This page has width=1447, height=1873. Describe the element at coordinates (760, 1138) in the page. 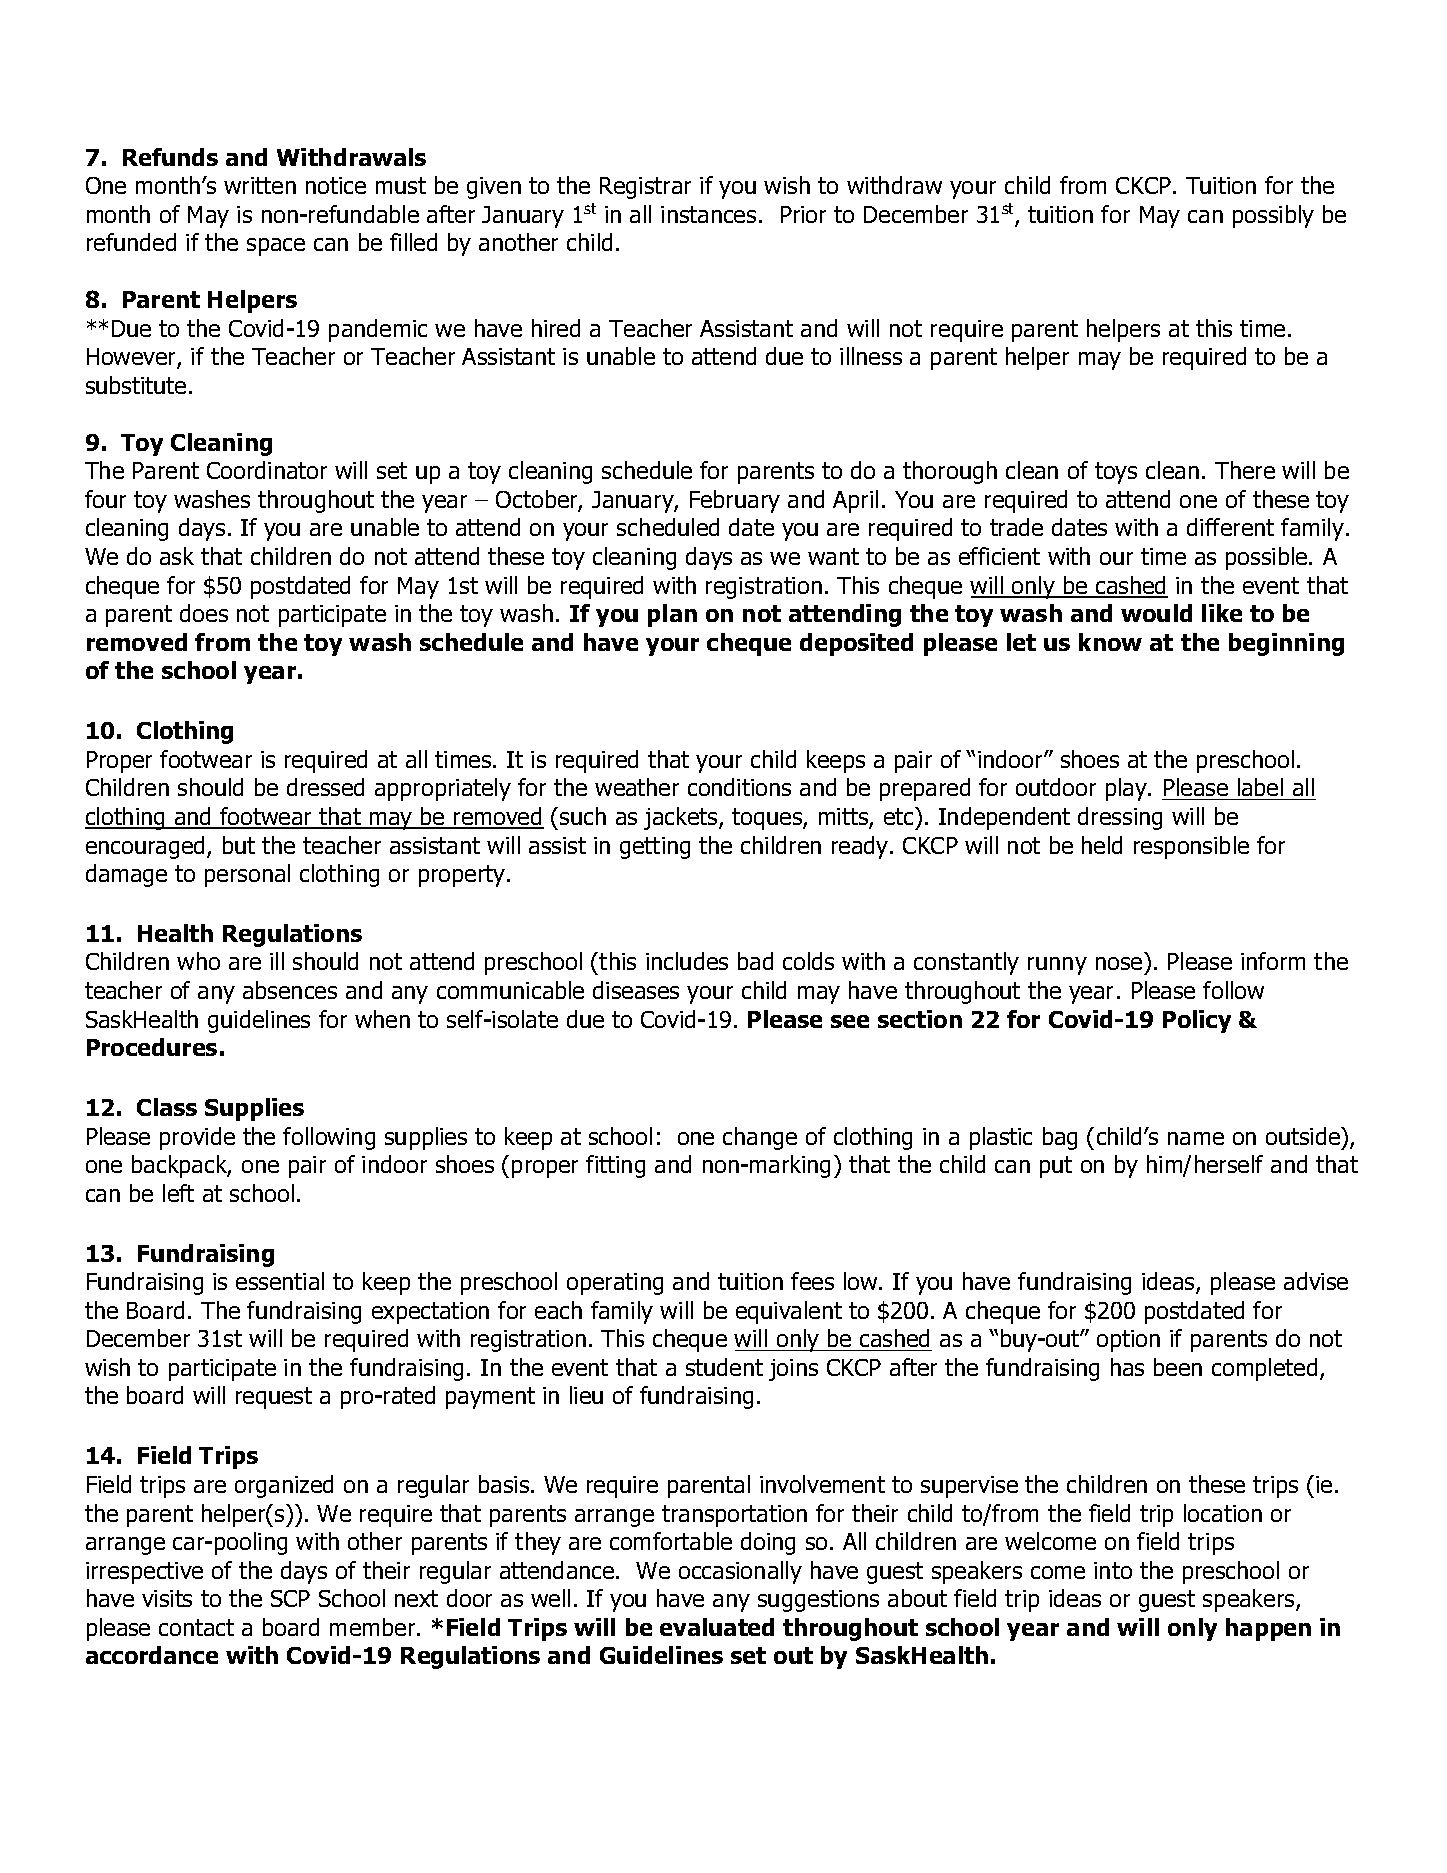

I see `change` at that location.
